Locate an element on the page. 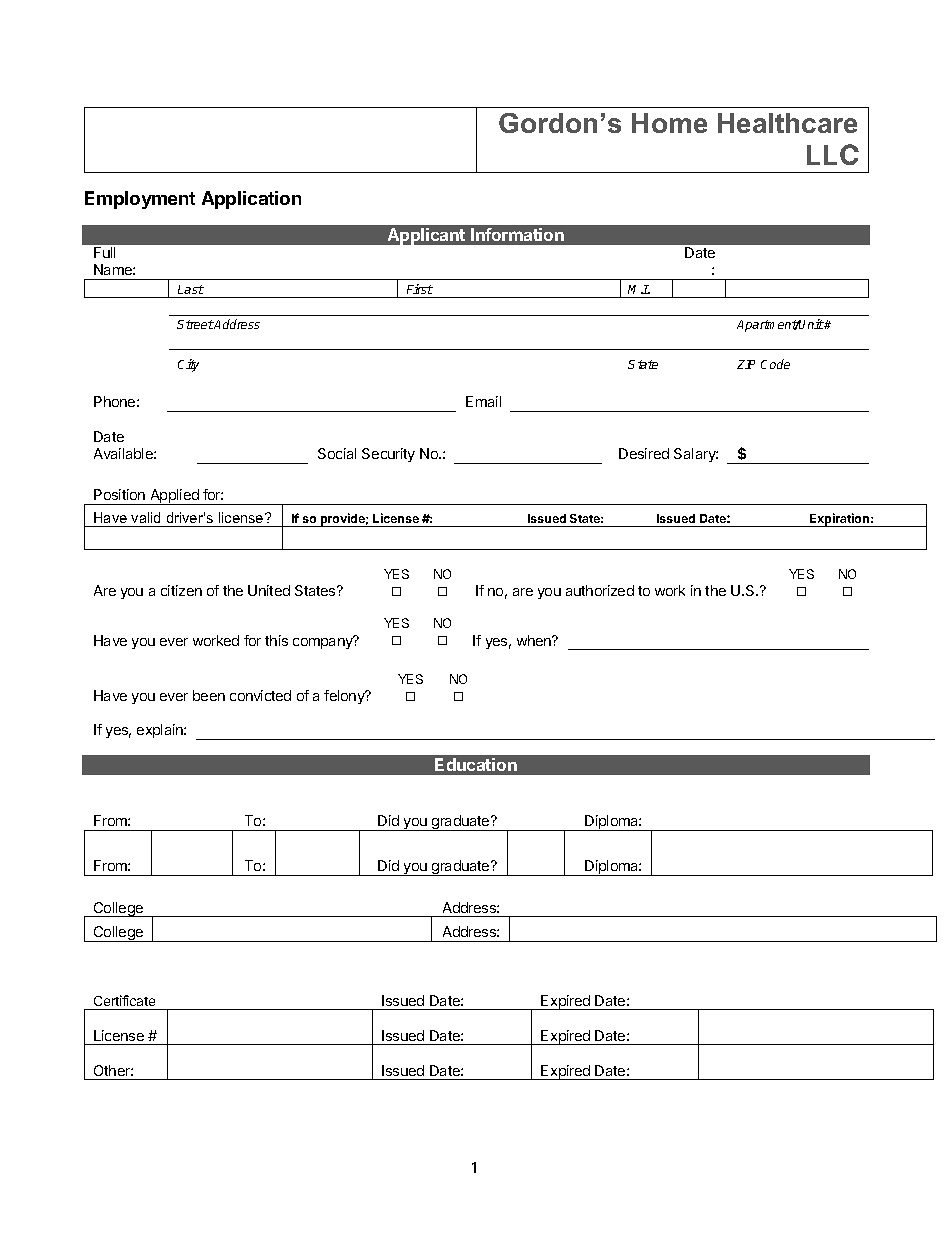 This page has width=952, height=1233. Information is located at coordinates (517, 234).
